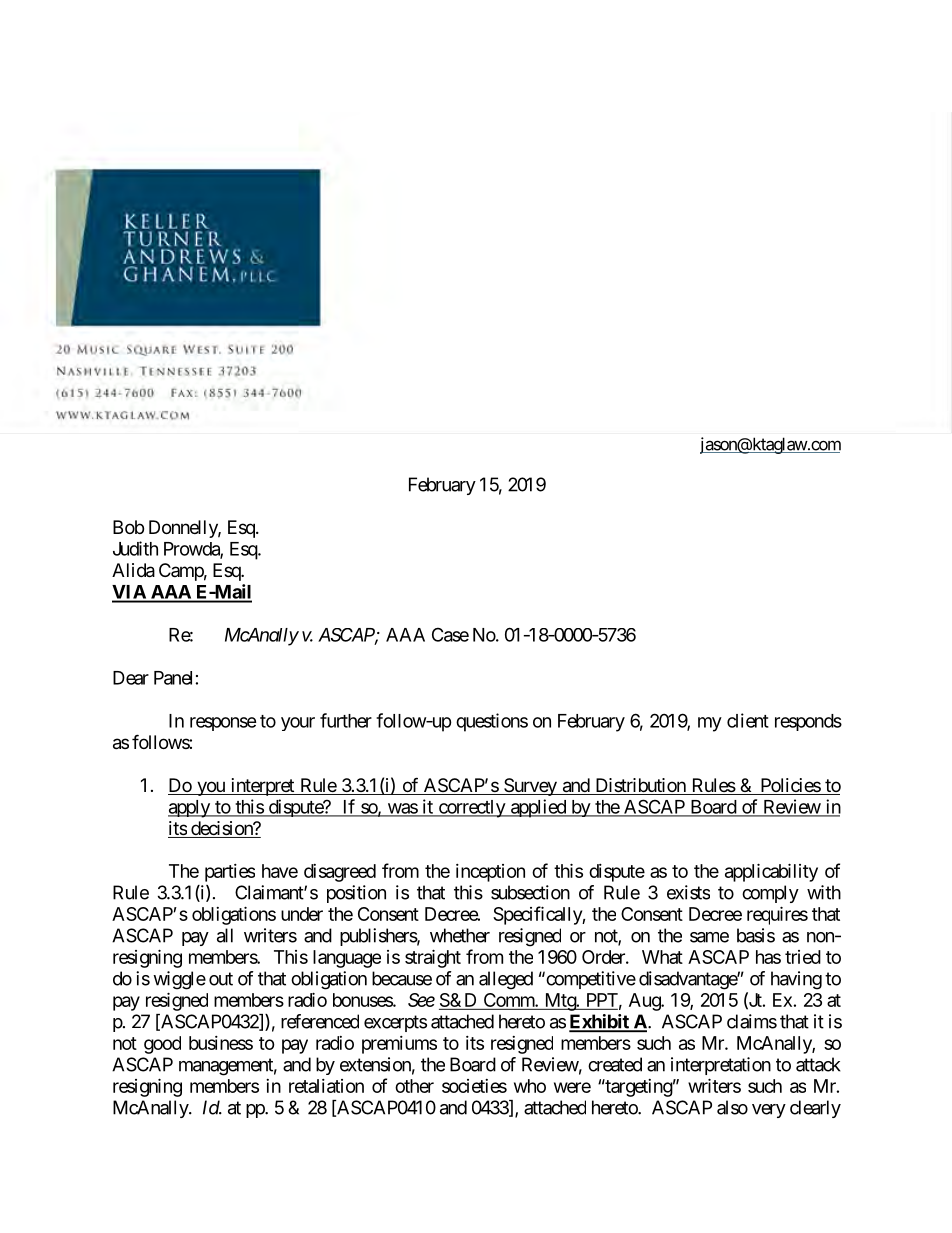 This screenshot has width=952, height=1233. I want to click on alleged, so click(506, 980).
